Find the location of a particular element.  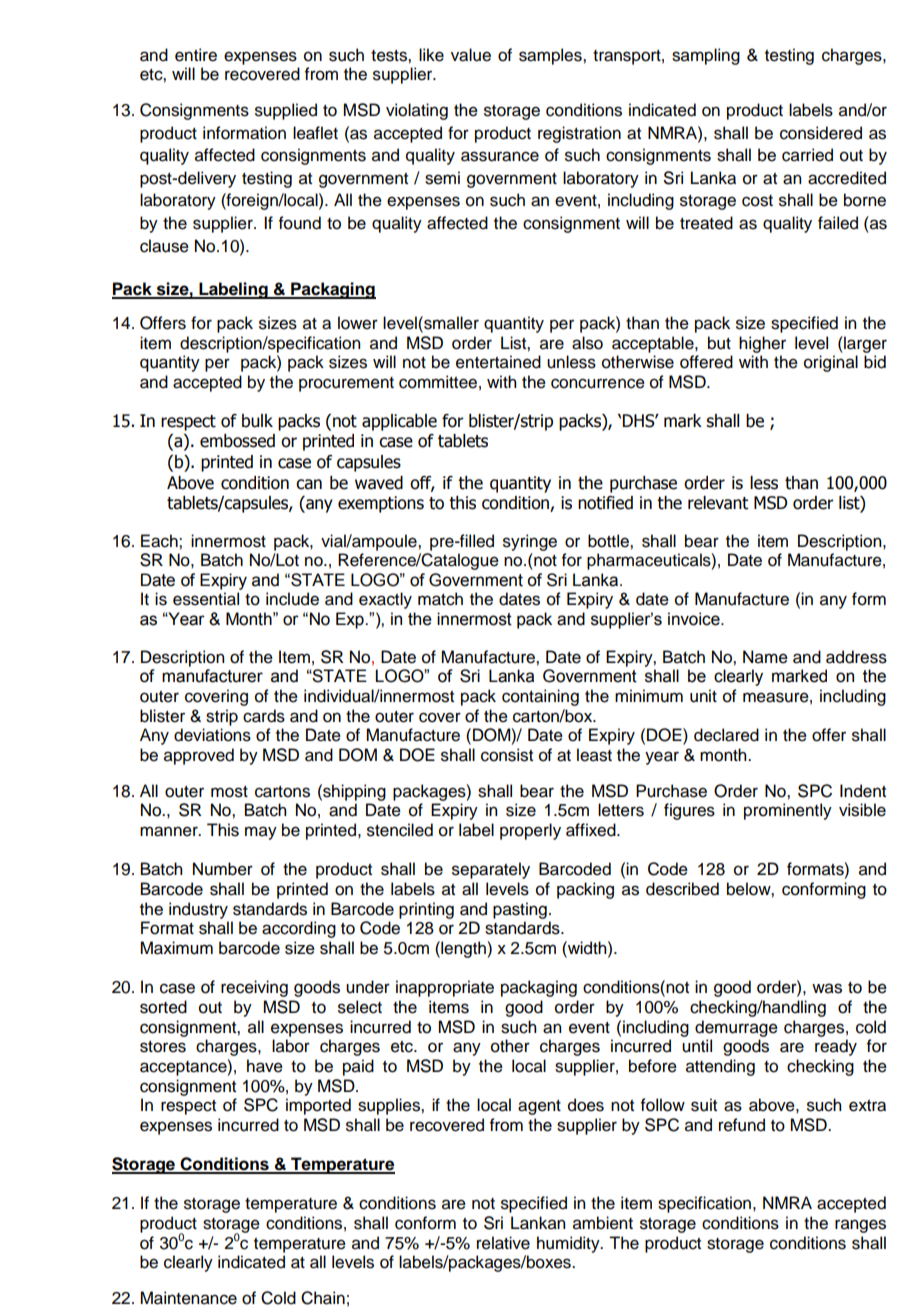

separately is located at coordinates (491, 870).
